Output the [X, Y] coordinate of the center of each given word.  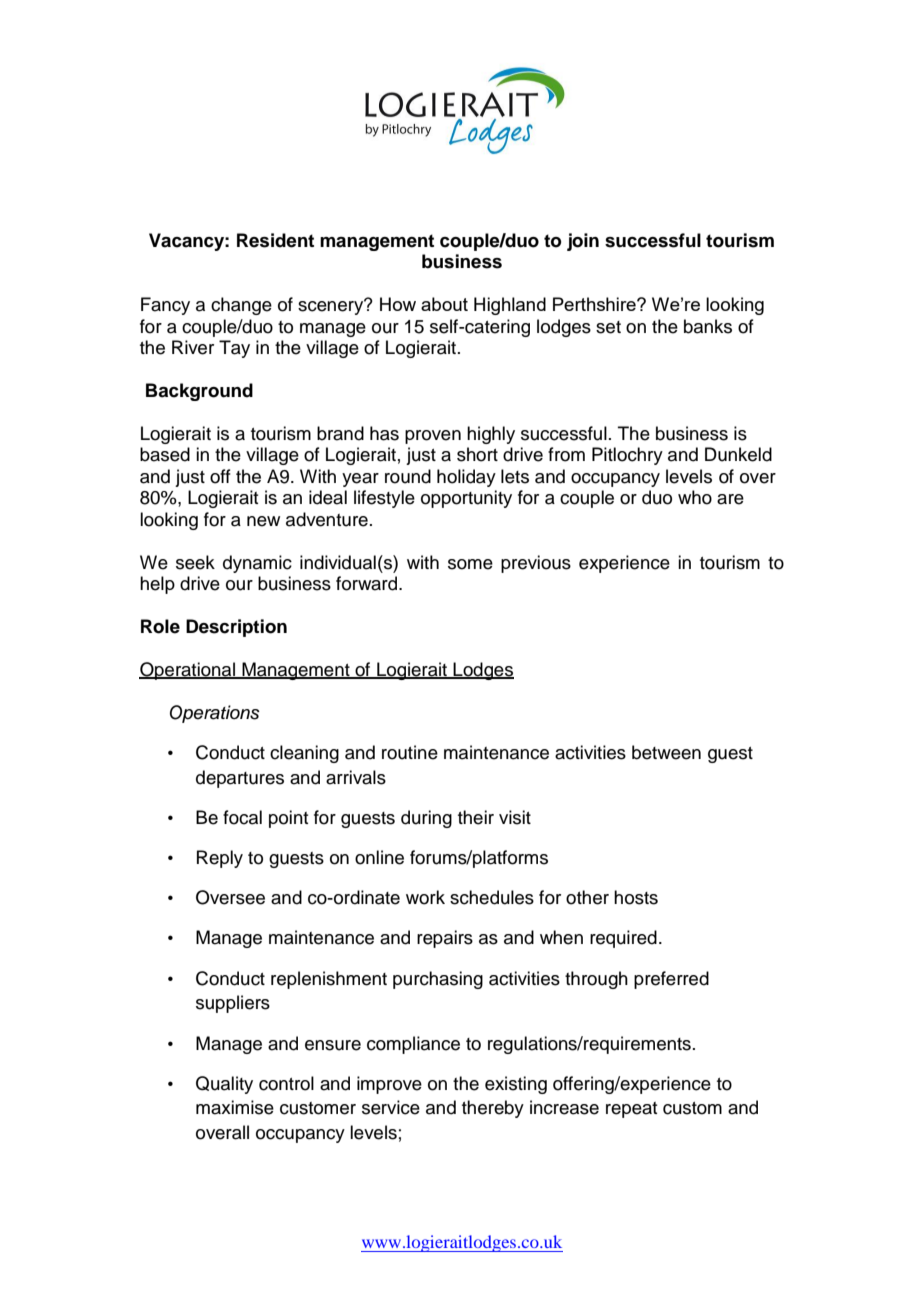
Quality [224, 1085]
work [425, 897]
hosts [636, 897]
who [695, 497]
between [666, 752]
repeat [631, 1110]
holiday [466, 478]
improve [389, 1085]
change [241, 306]
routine [410, 752]
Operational [188, 671]
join [583, 242]
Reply [220, 859]
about [444, 304]
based [165, 454]
